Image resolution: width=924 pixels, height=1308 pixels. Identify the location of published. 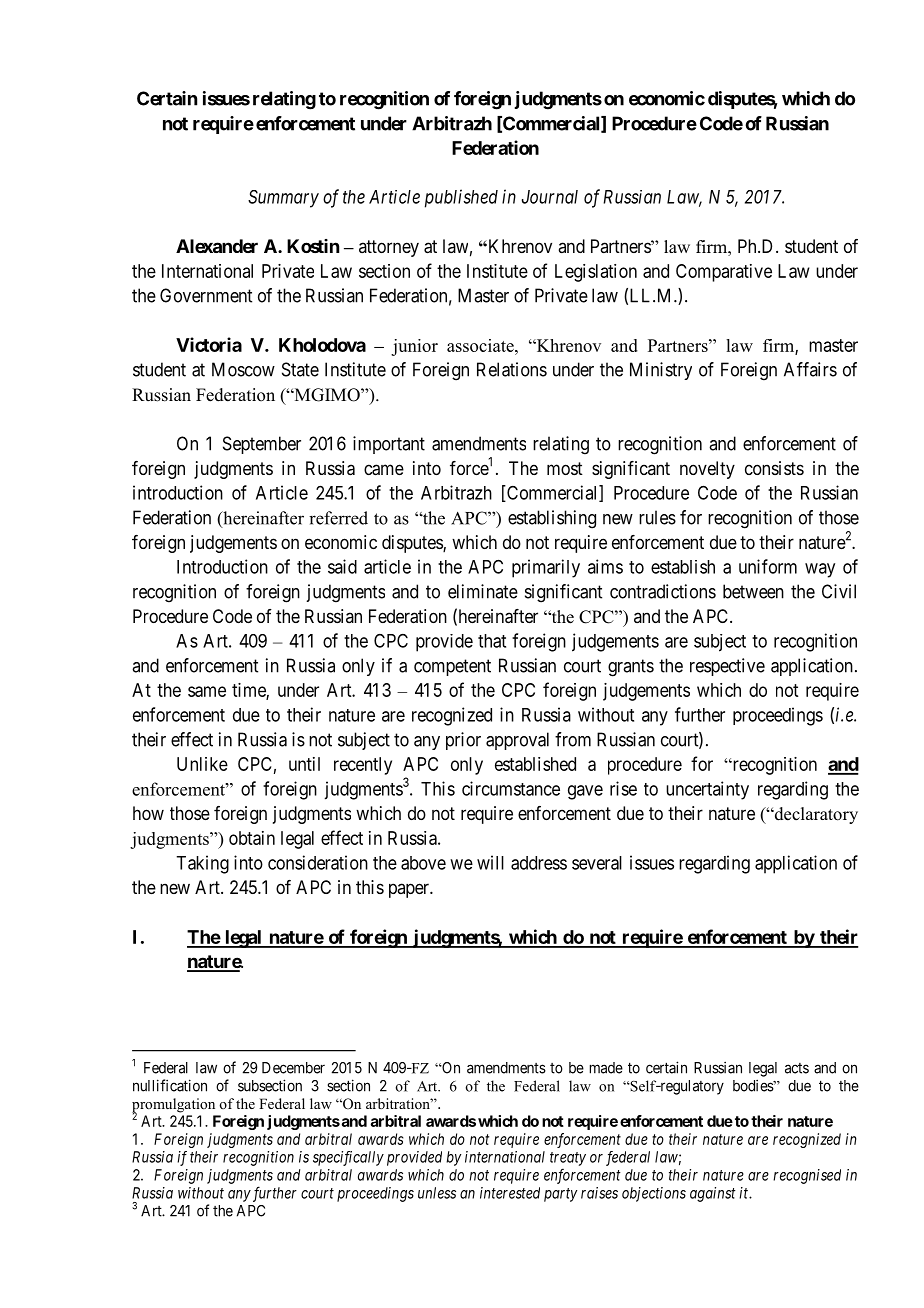
(461, 198).
